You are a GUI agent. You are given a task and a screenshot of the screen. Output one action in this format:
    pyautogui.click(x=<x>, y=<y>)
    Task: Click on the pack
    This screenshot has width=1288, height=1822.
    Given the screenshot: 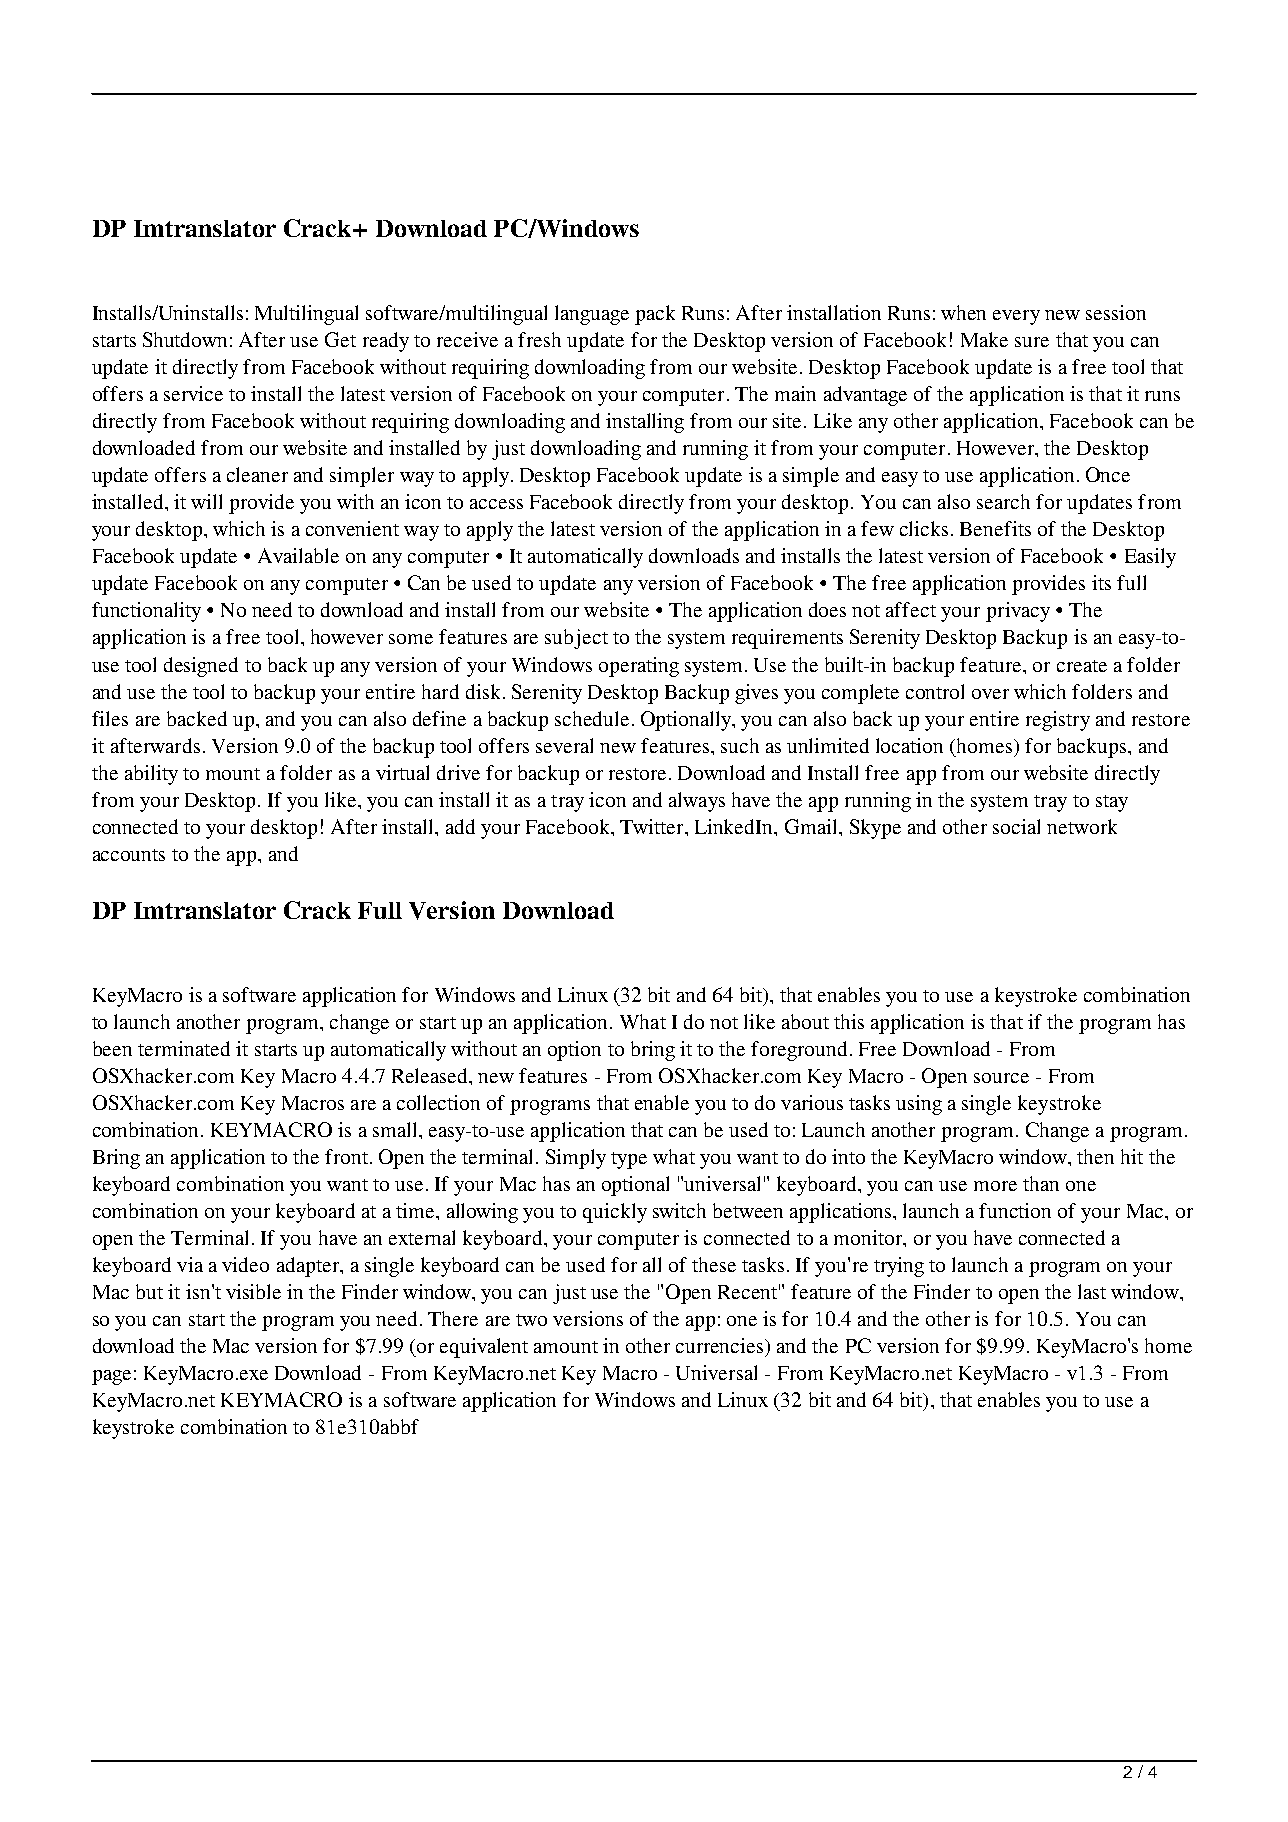 What is the action you would take?
    pyautogui.click(x=655, y=315)
